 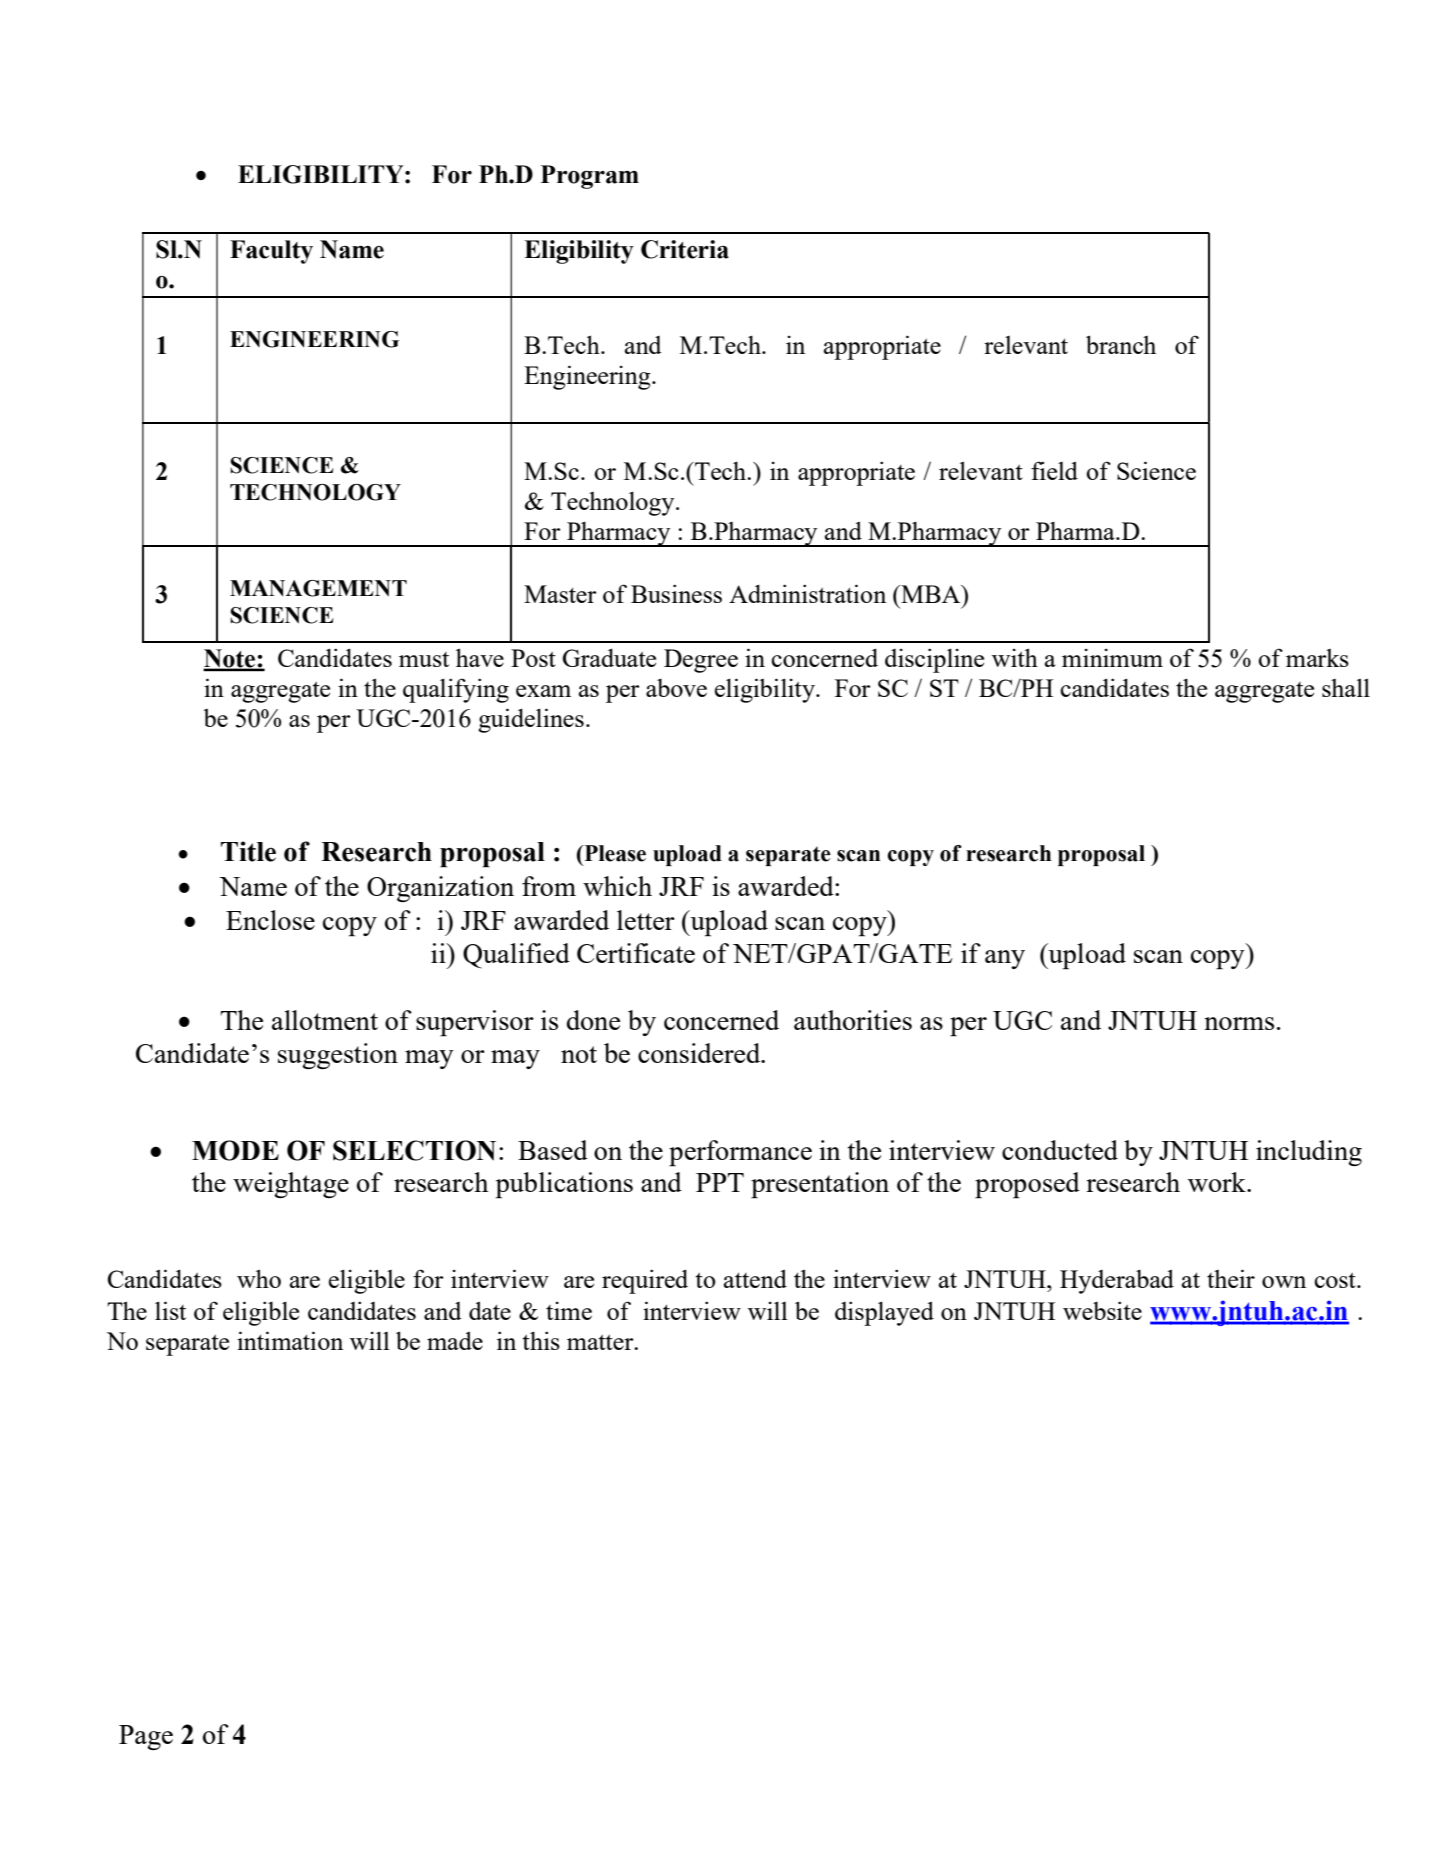 I want to click on Enclose, so click(x=270, y=920).
